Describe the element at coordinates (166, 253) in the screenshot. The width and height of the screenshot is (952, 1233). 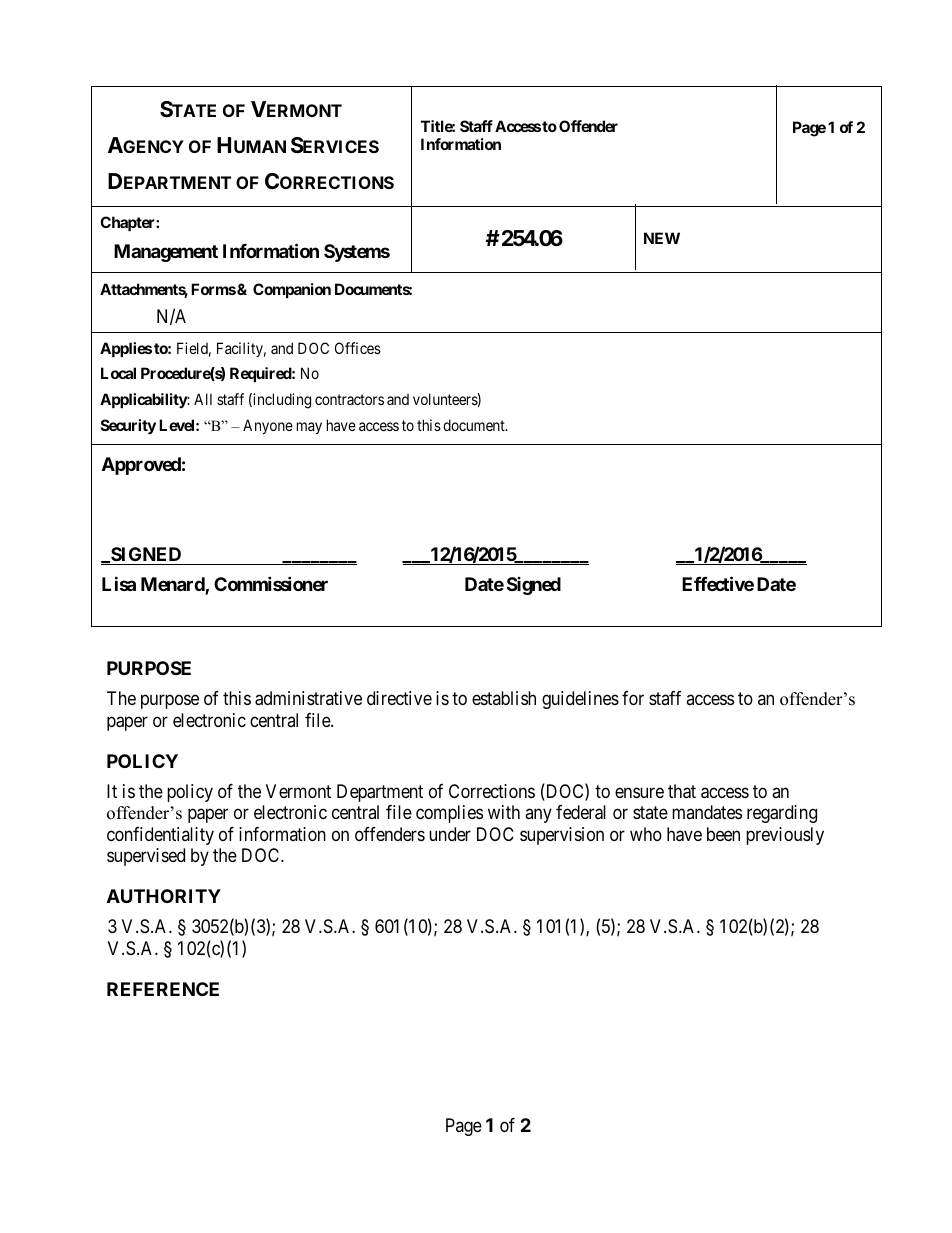
I see `Management` at that location.
